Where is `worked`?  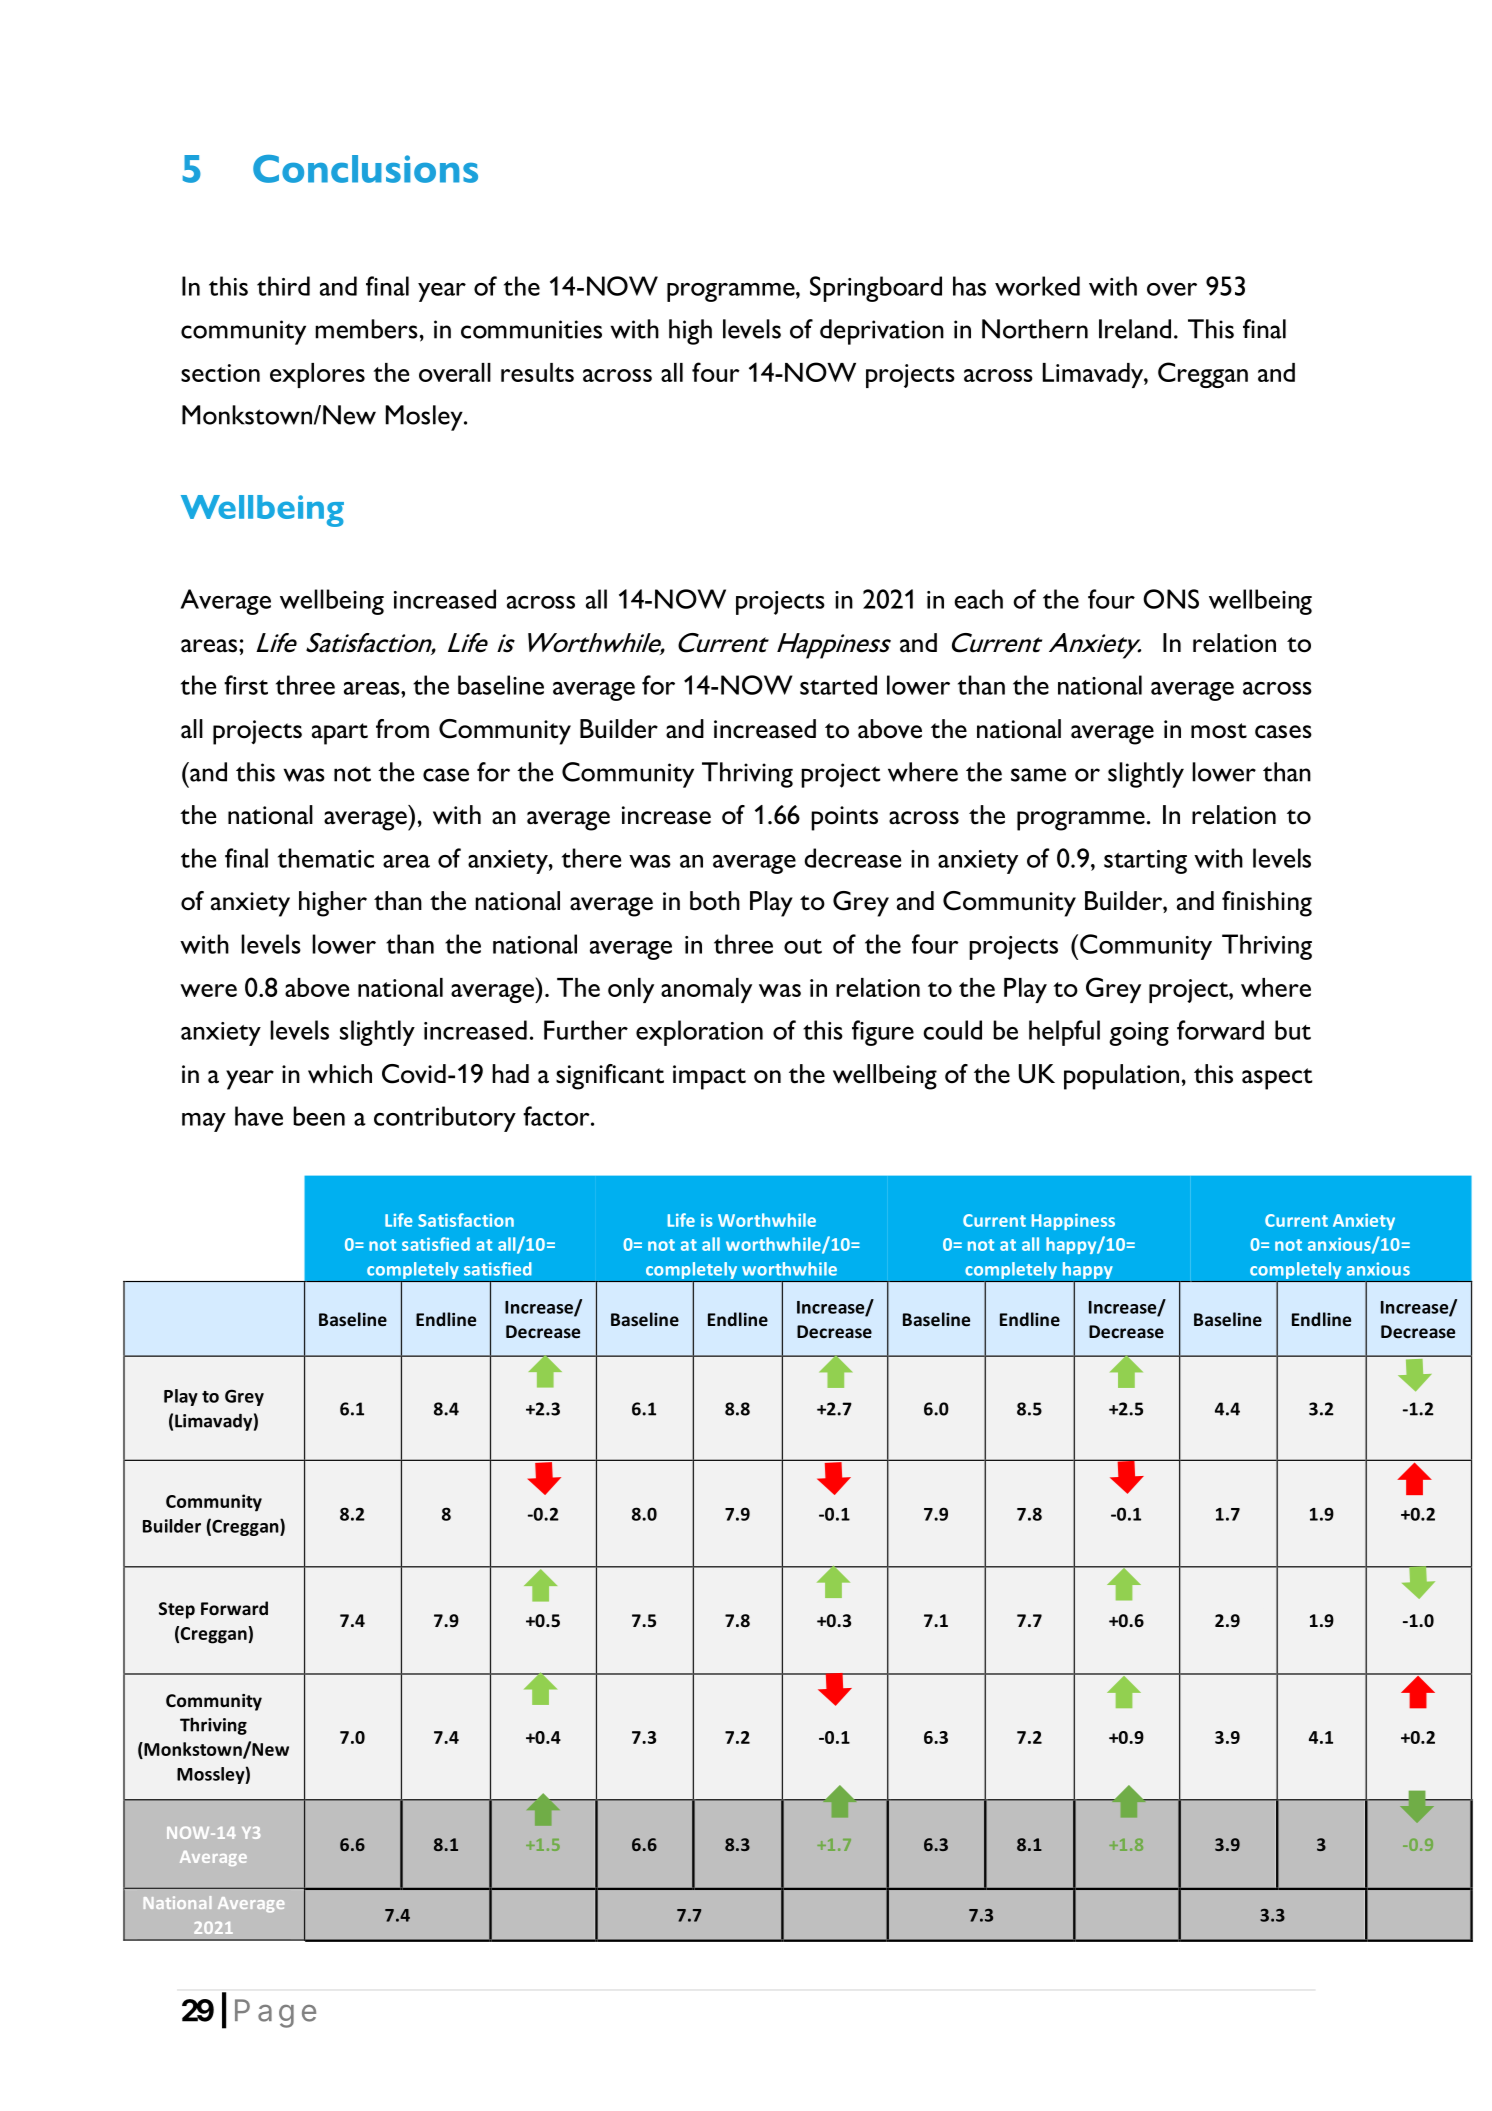
worked is located at coordinates (1037, 286).
